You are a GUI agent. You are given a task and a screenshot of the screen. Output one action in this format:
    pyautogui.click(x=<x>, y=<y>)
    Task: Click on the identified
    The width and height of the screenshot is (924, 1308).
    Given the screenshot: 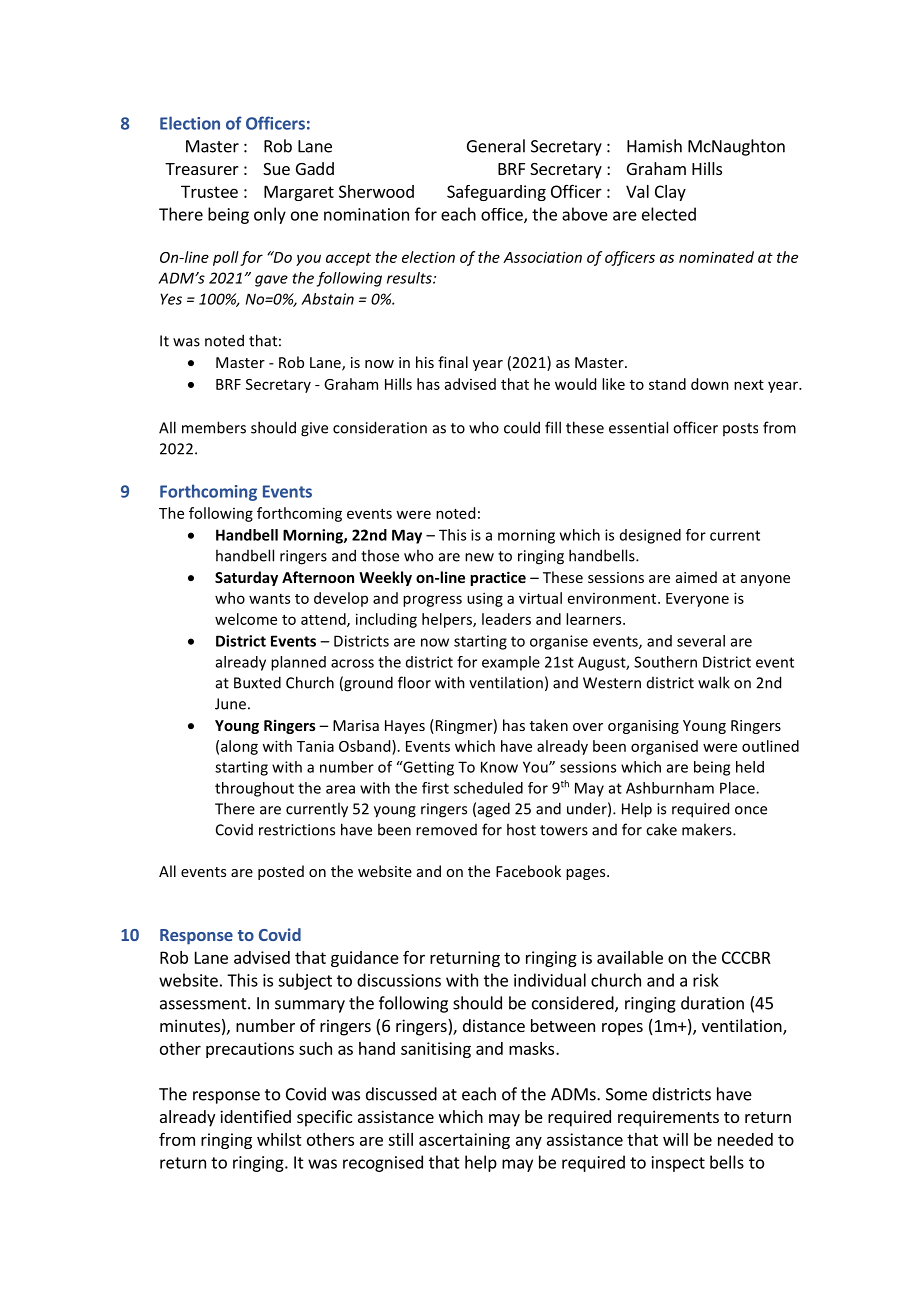 What is the action you would take?
    pyautogui.click(x=255, y=1116)
